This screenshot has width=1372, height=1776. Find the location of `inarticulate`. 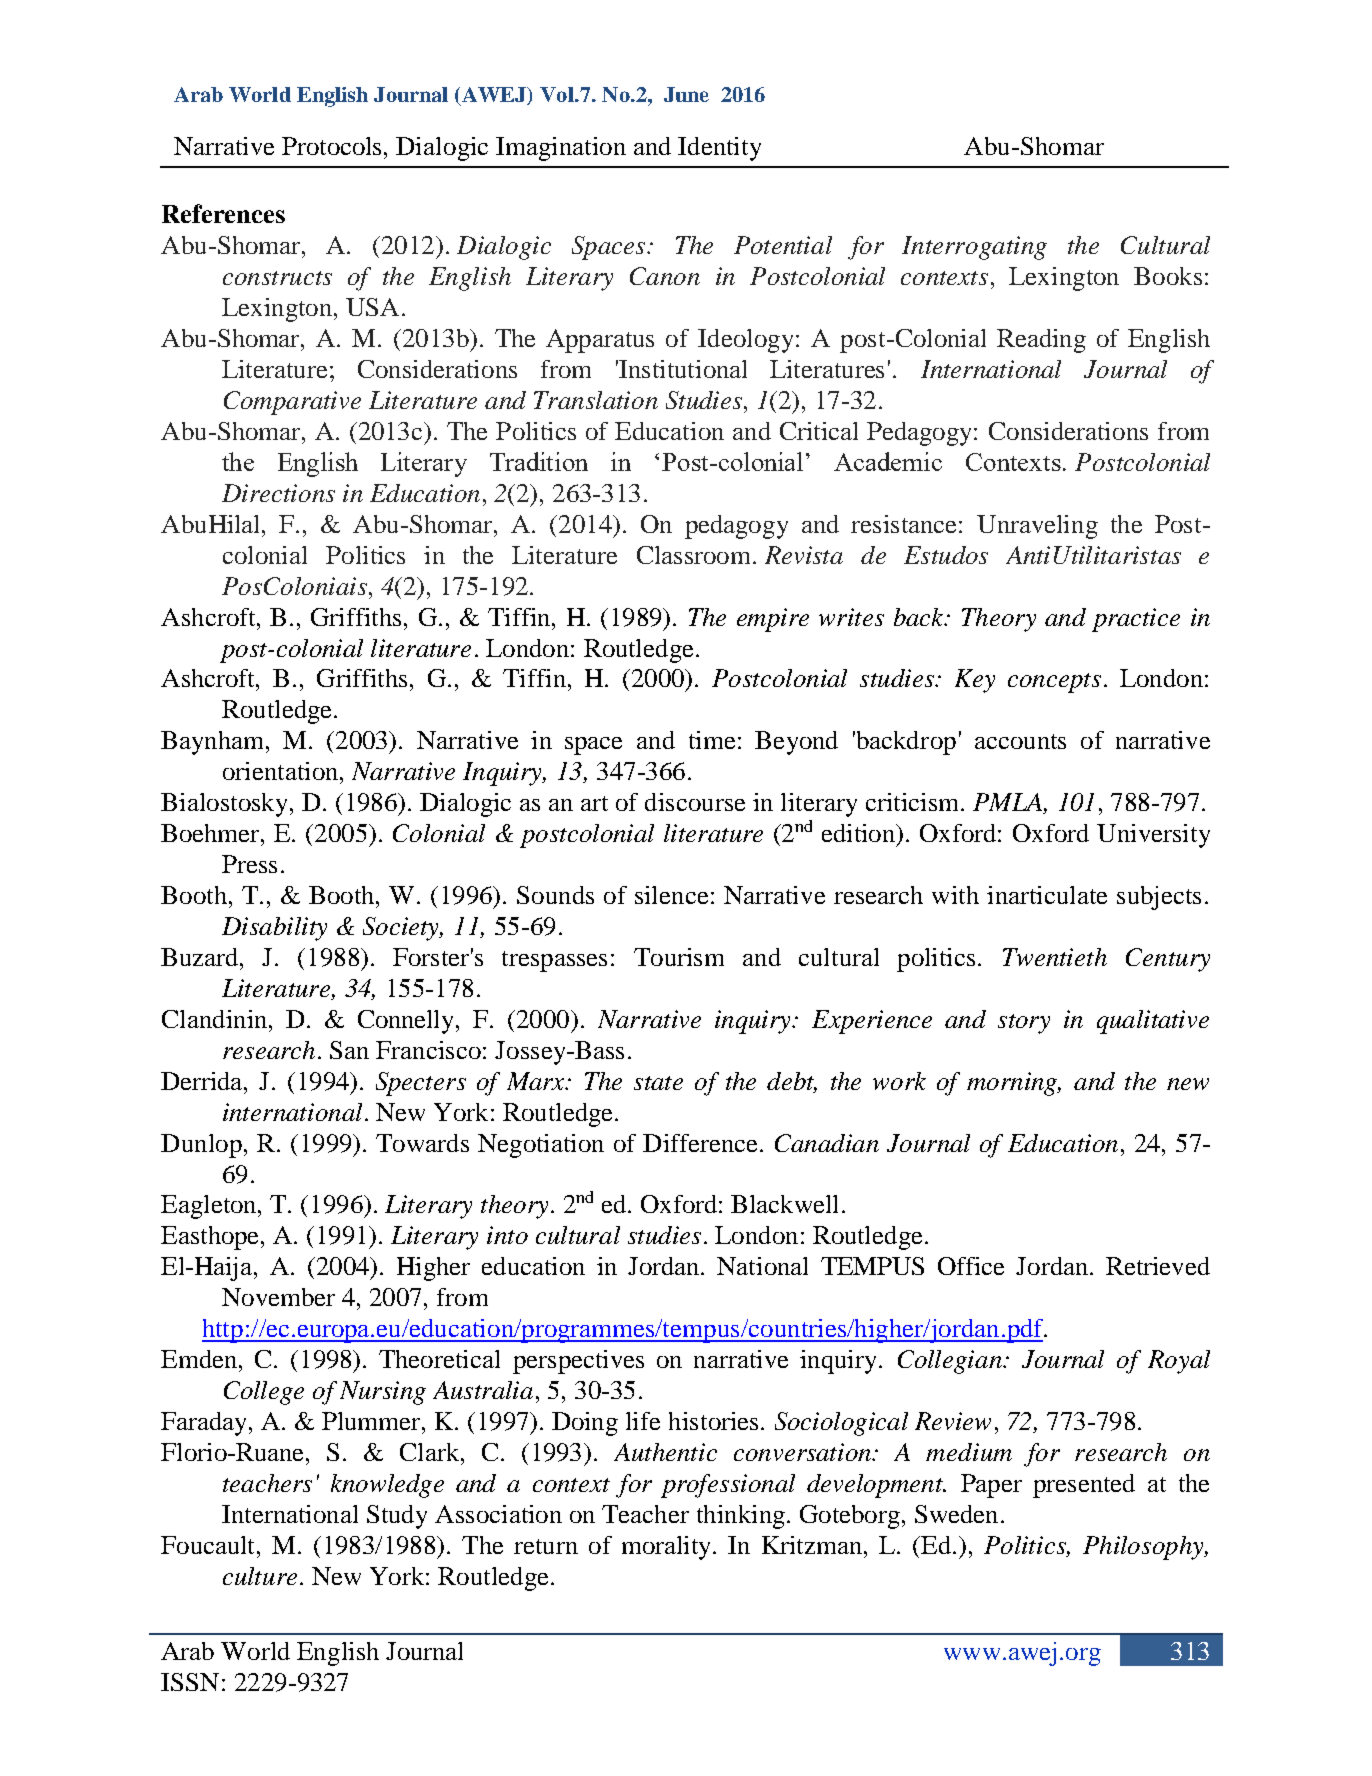

inarticulate is located at coordinates (1047, 895).
